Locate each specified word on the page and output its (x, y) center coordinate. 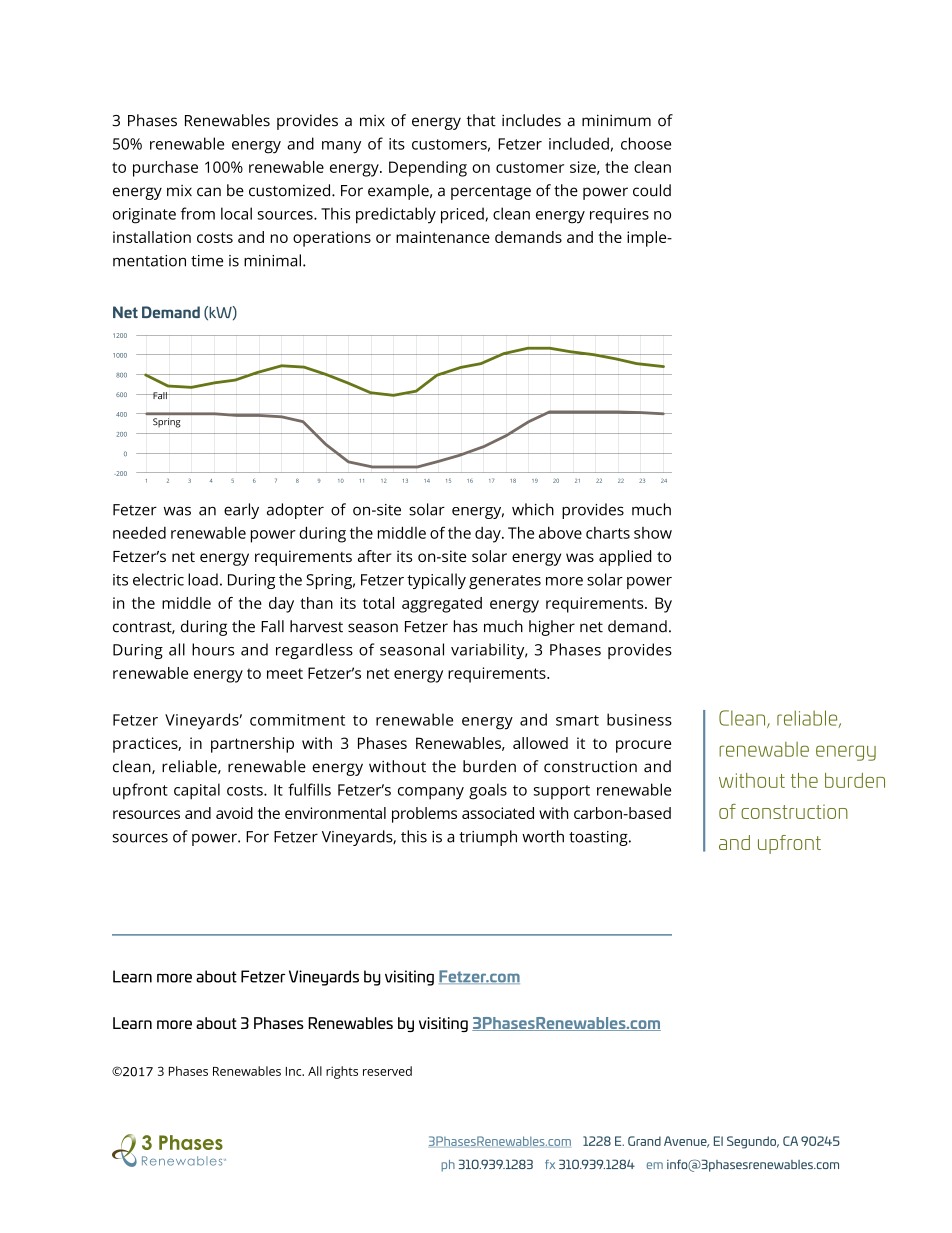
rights (342, 1072)
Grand (644, 1141)
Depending (428, 169)
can (209, 192)
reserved (387, 1071)
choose (646, 143)
